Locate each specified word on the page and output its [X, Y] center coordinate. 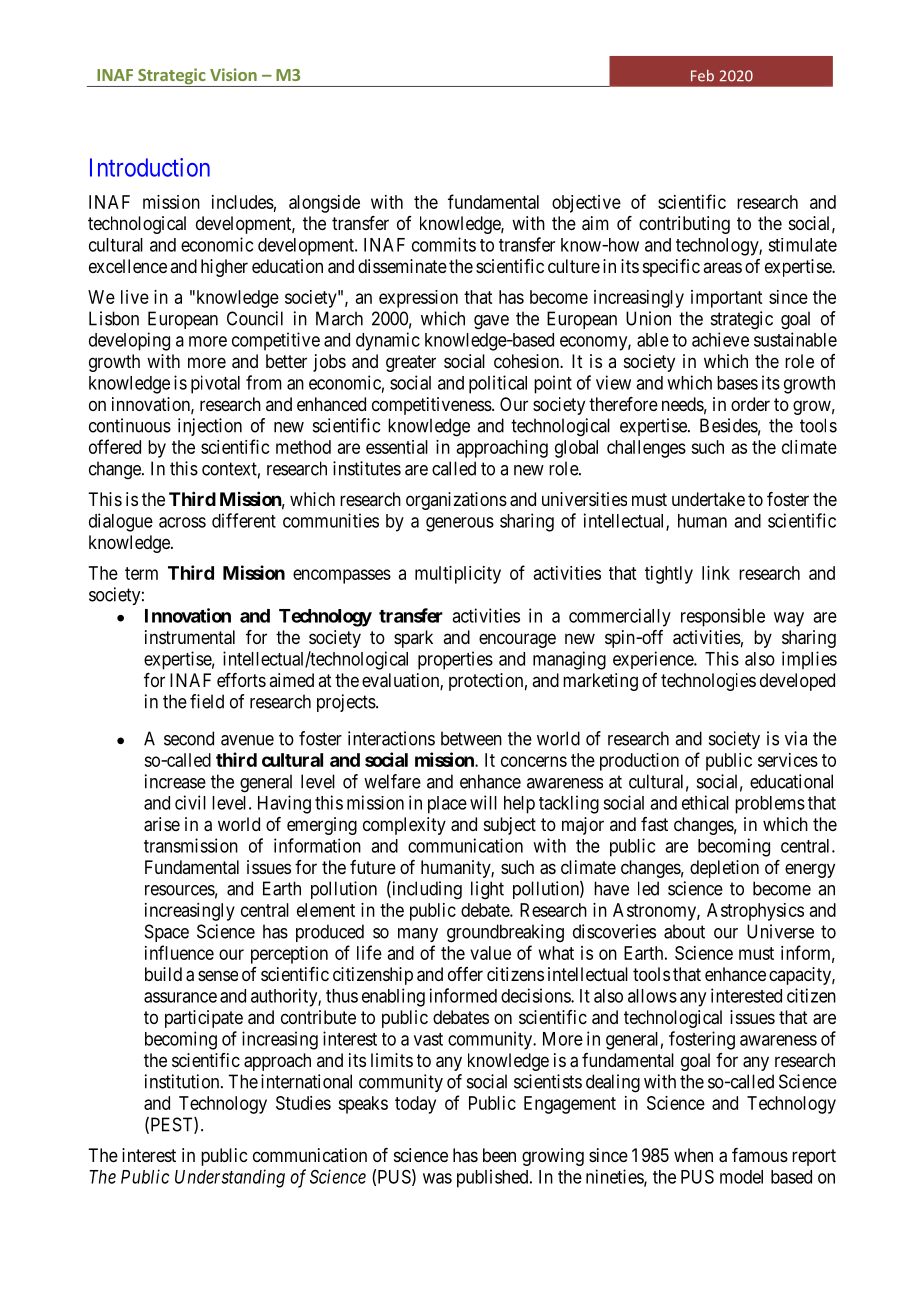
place [447, 805]
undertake [708, 499]
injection [210, 427]
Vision [233, 74]
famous [760, 1155]
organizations [456, 501]
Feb [702, 76]
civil [190, 802]
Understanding [230, 1178]
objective [586, 204]
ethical [705, 802]
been [499, 1155]
